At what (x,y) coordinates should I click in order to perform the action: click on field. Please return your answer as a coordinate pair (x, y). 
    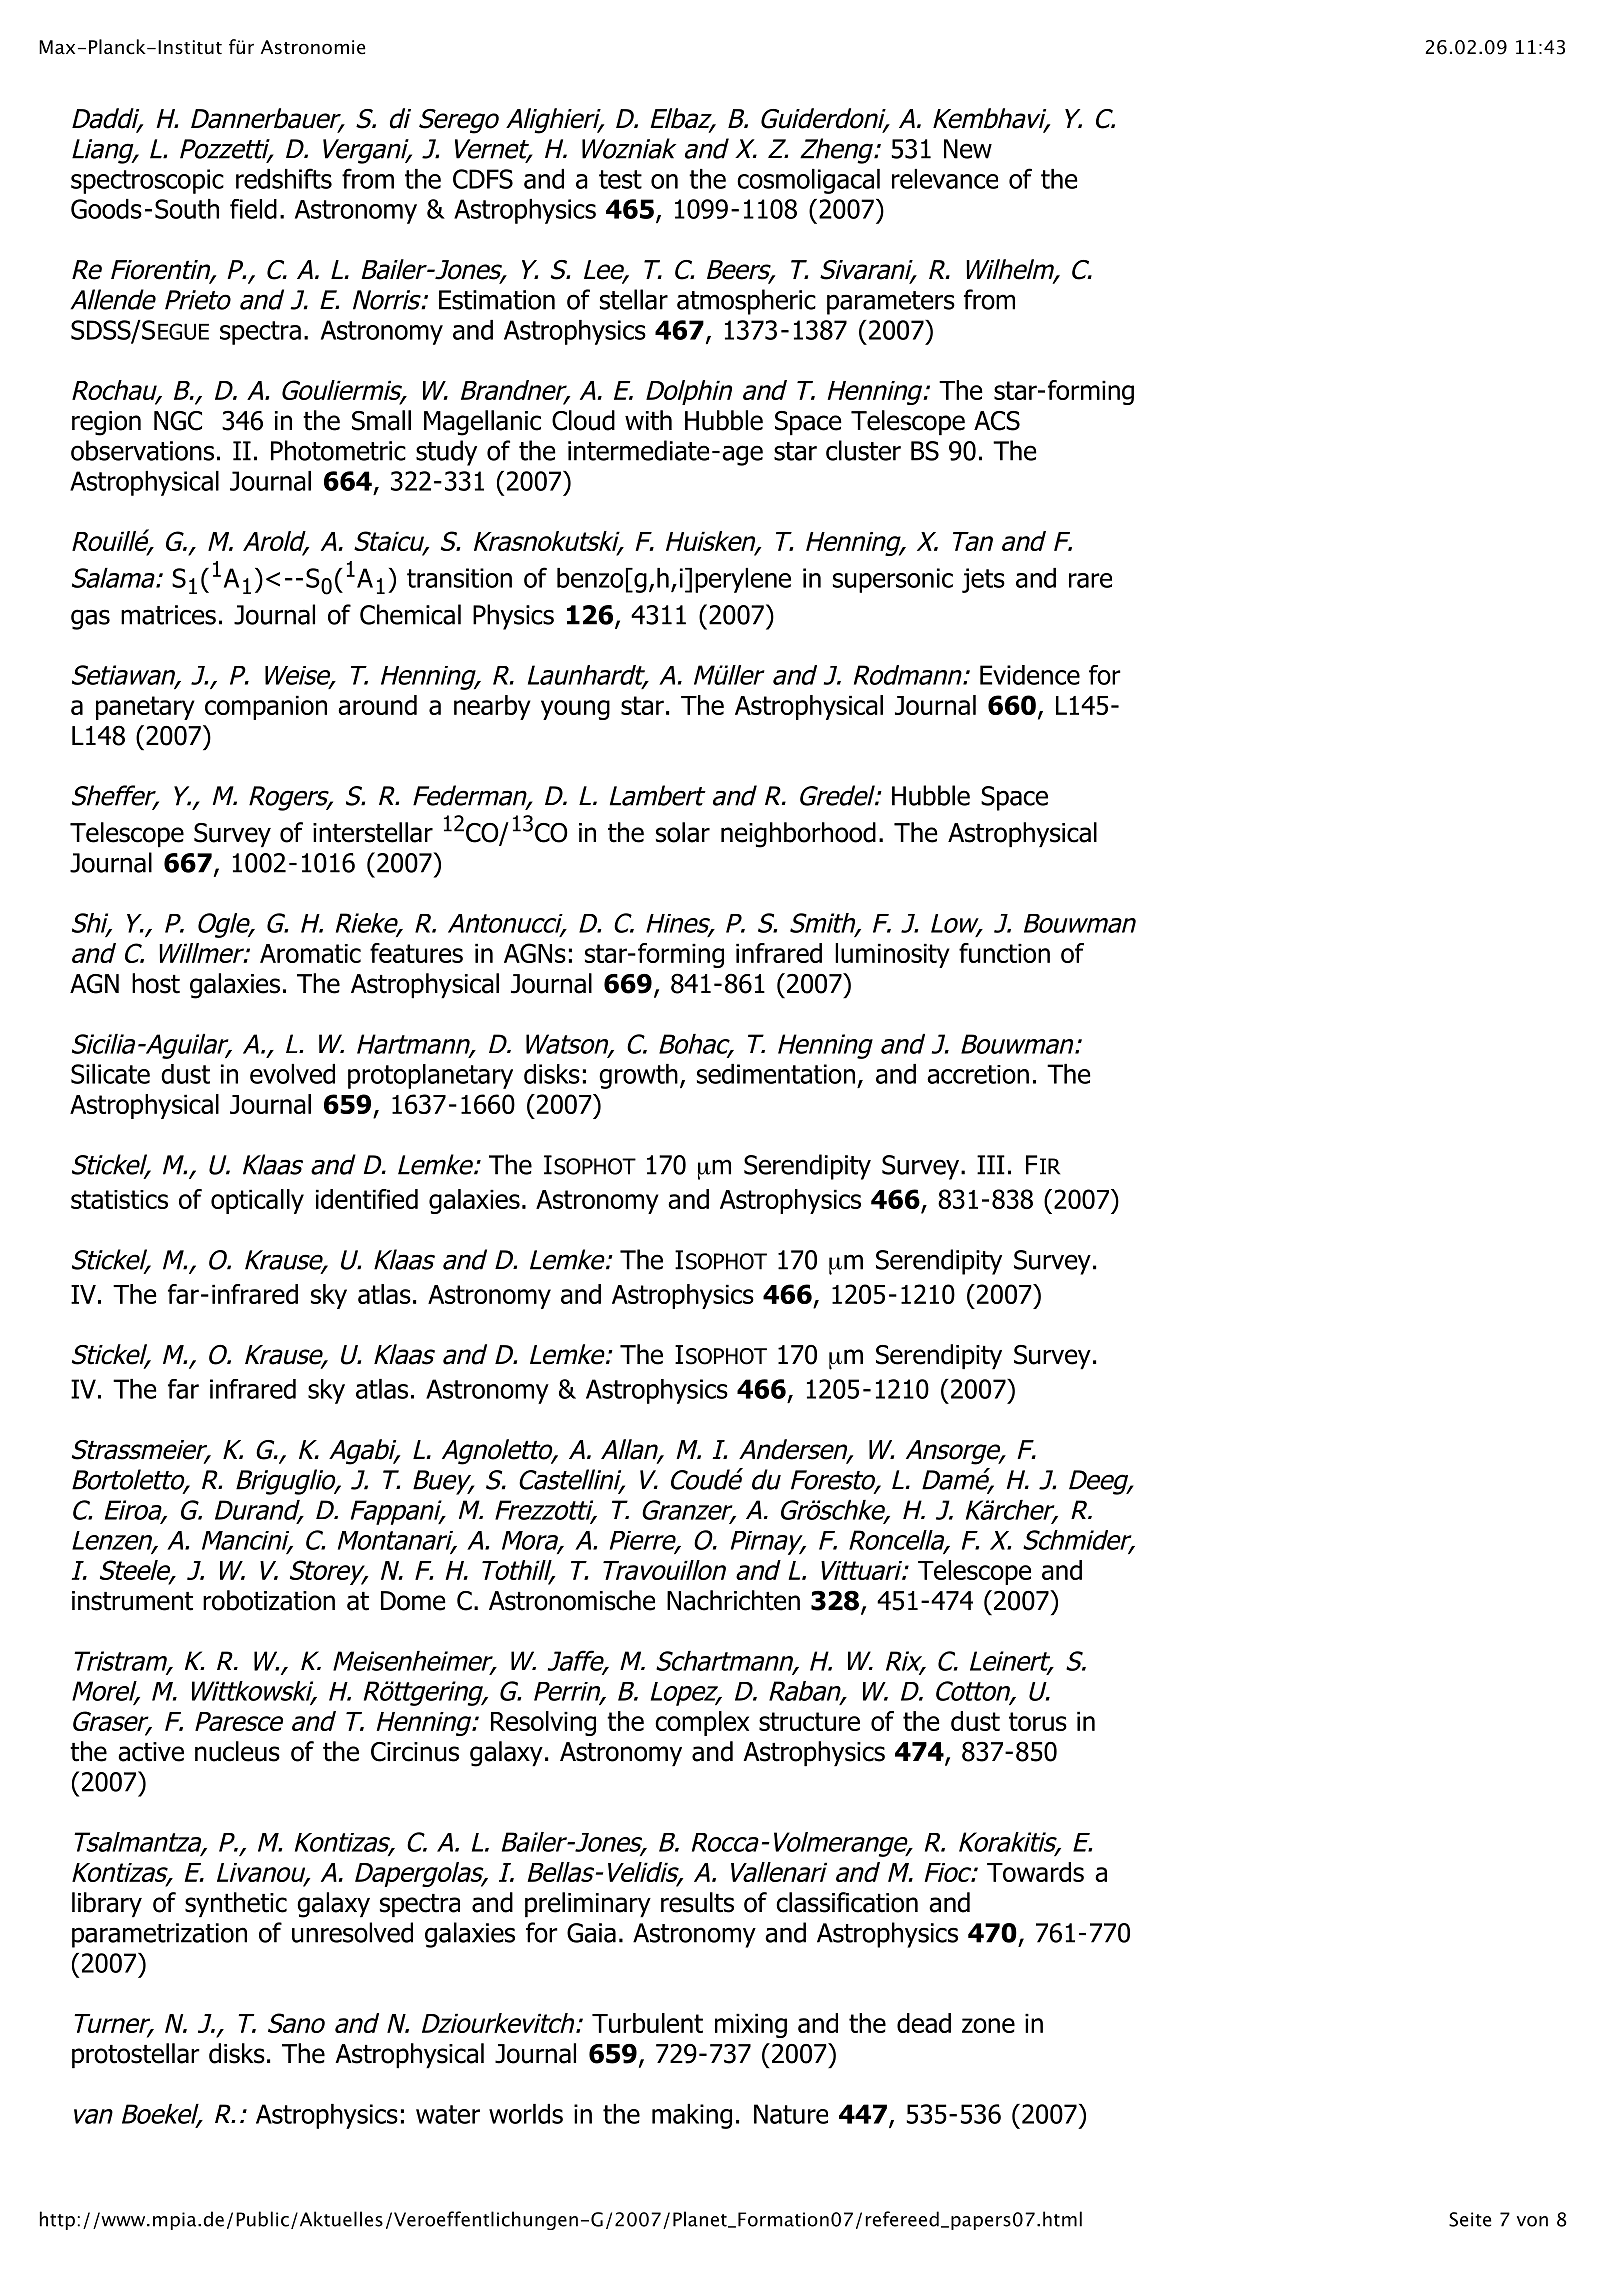
    Looking at the image, I should click on (253, 209).
